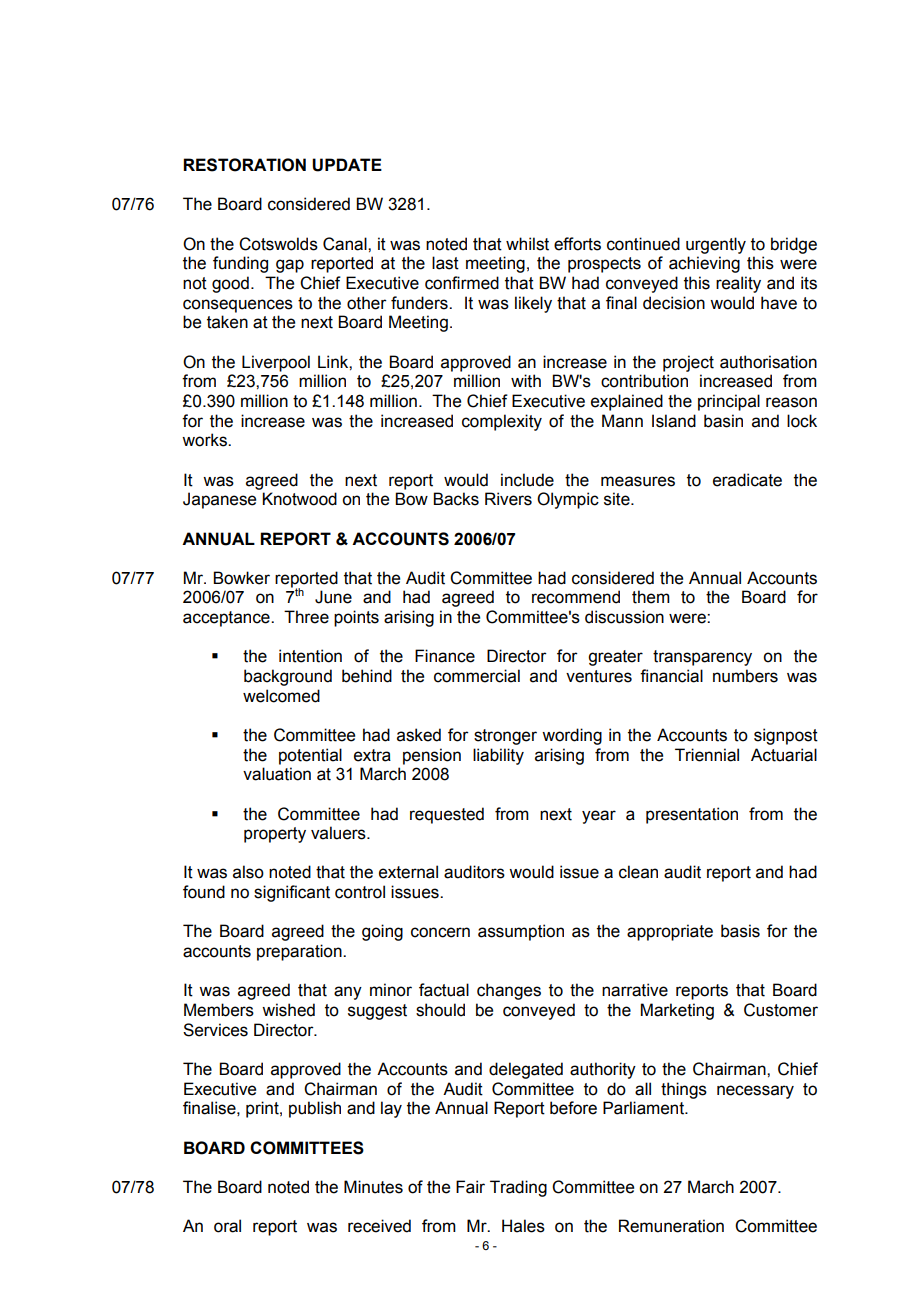 This document has height=1308, width=924. What do you see at coordinates (281, 696) in the document?
I see `welcomed` at bounding box center [281, 696].
